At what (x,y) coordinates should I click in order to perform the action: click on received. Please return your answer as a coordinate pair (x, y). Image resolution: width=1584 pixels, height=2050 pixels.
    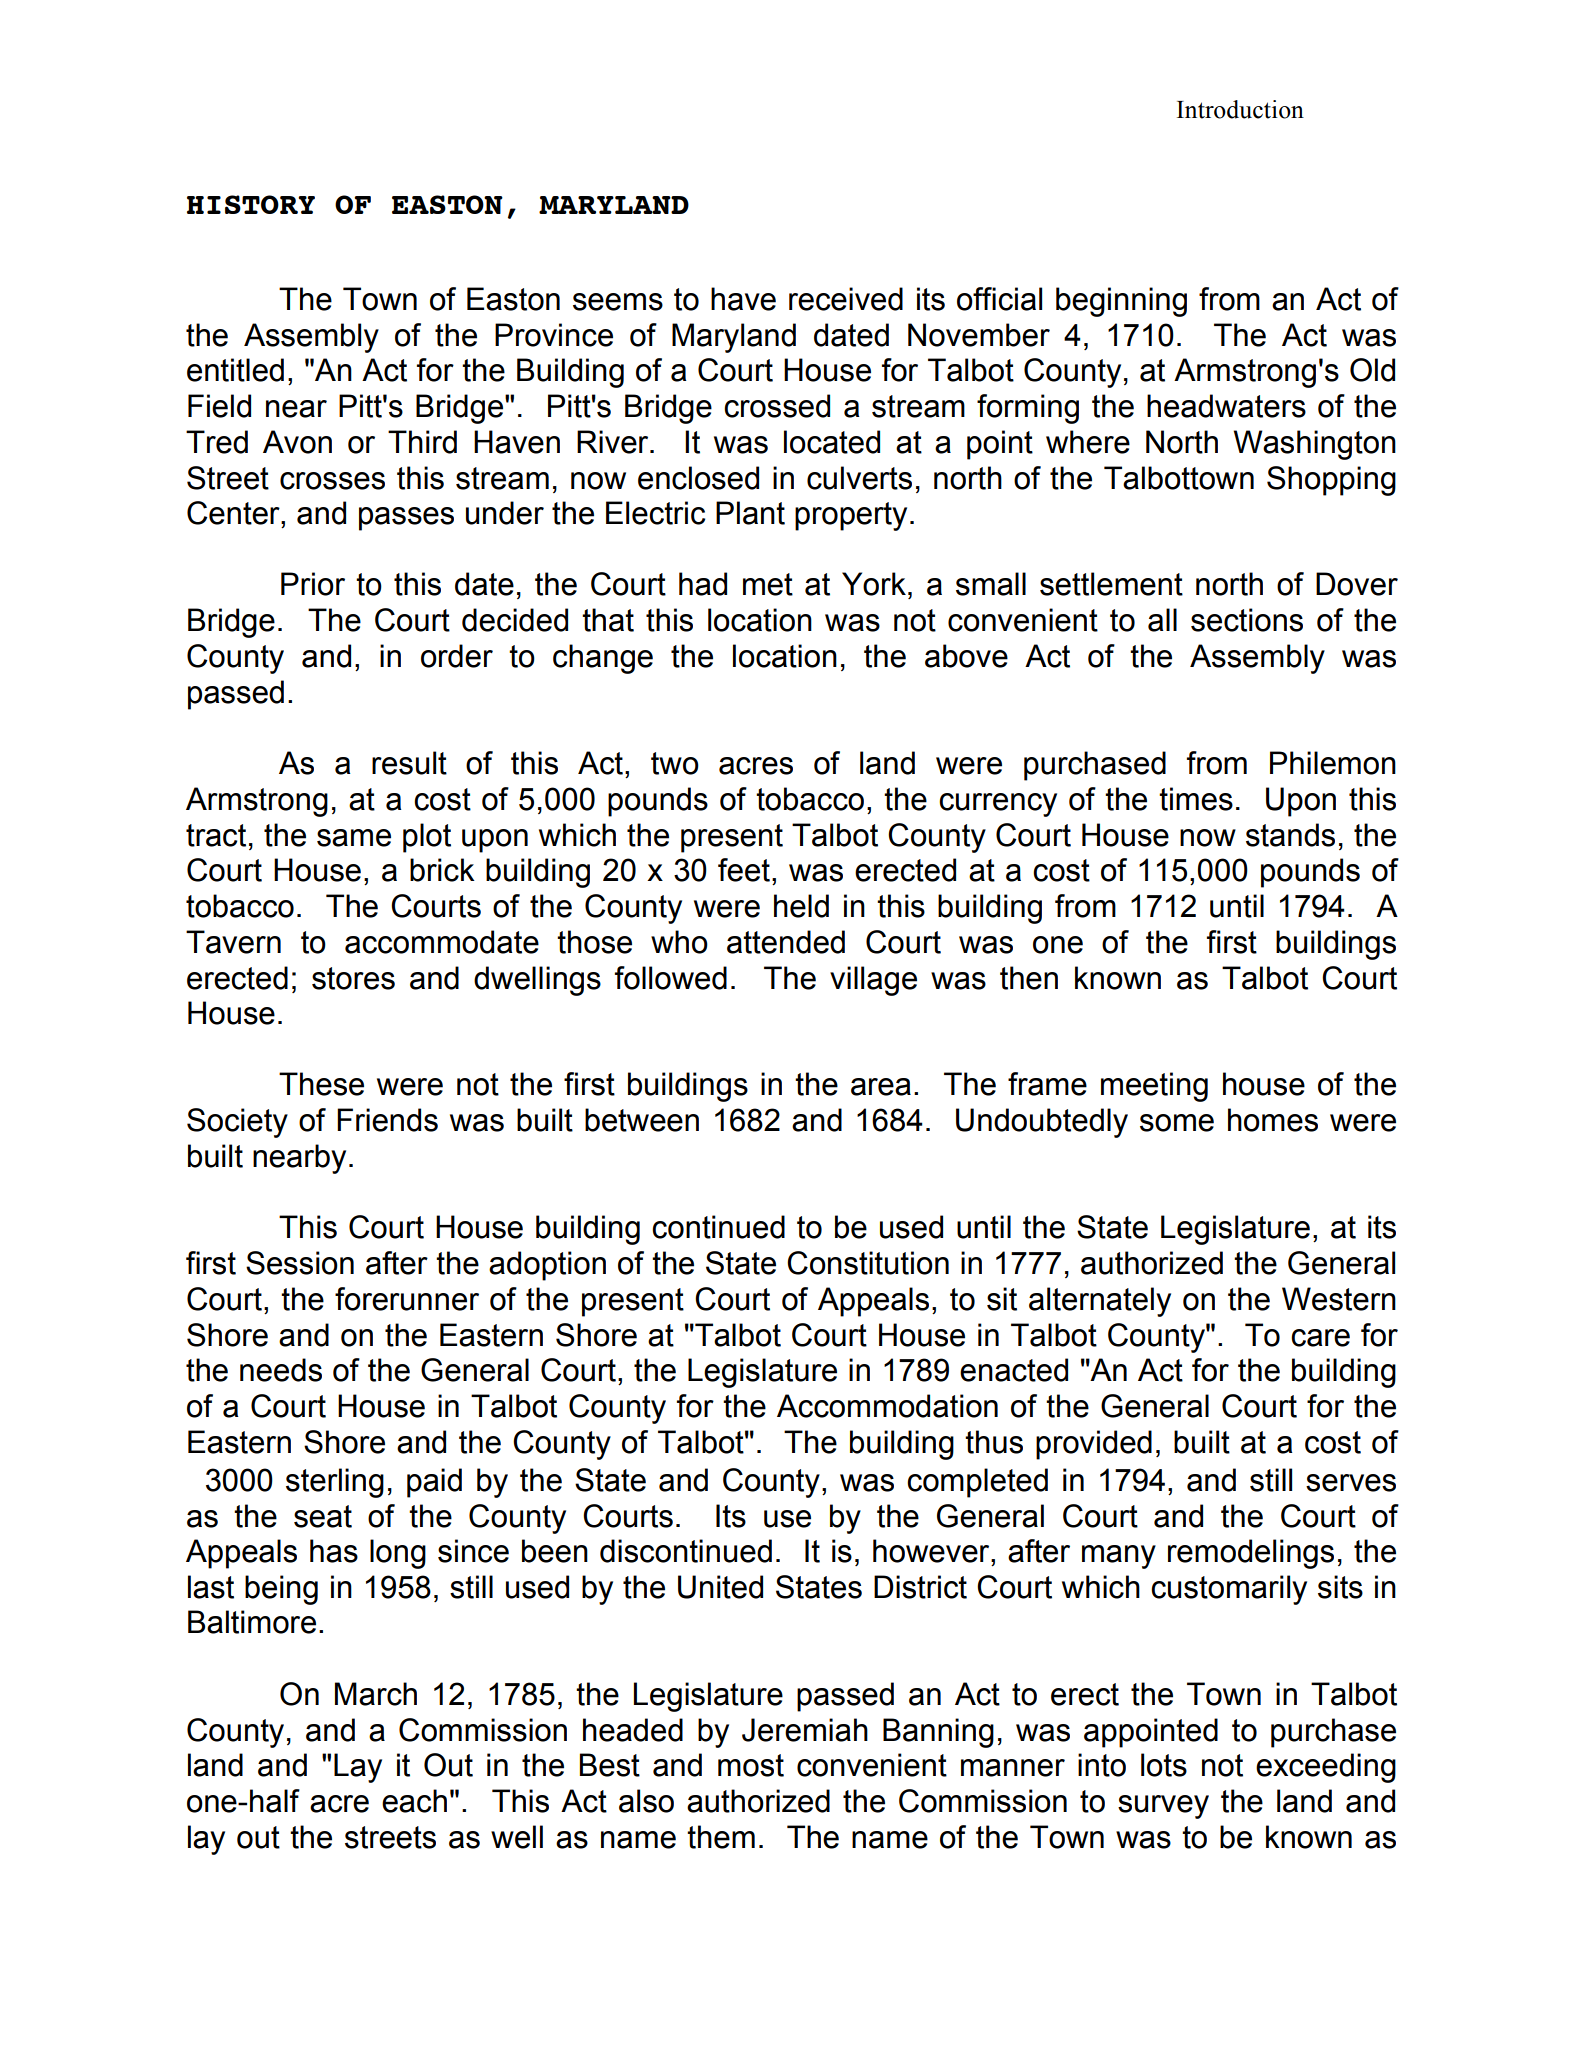
    Looking at the image, I should click on (846, 299).
